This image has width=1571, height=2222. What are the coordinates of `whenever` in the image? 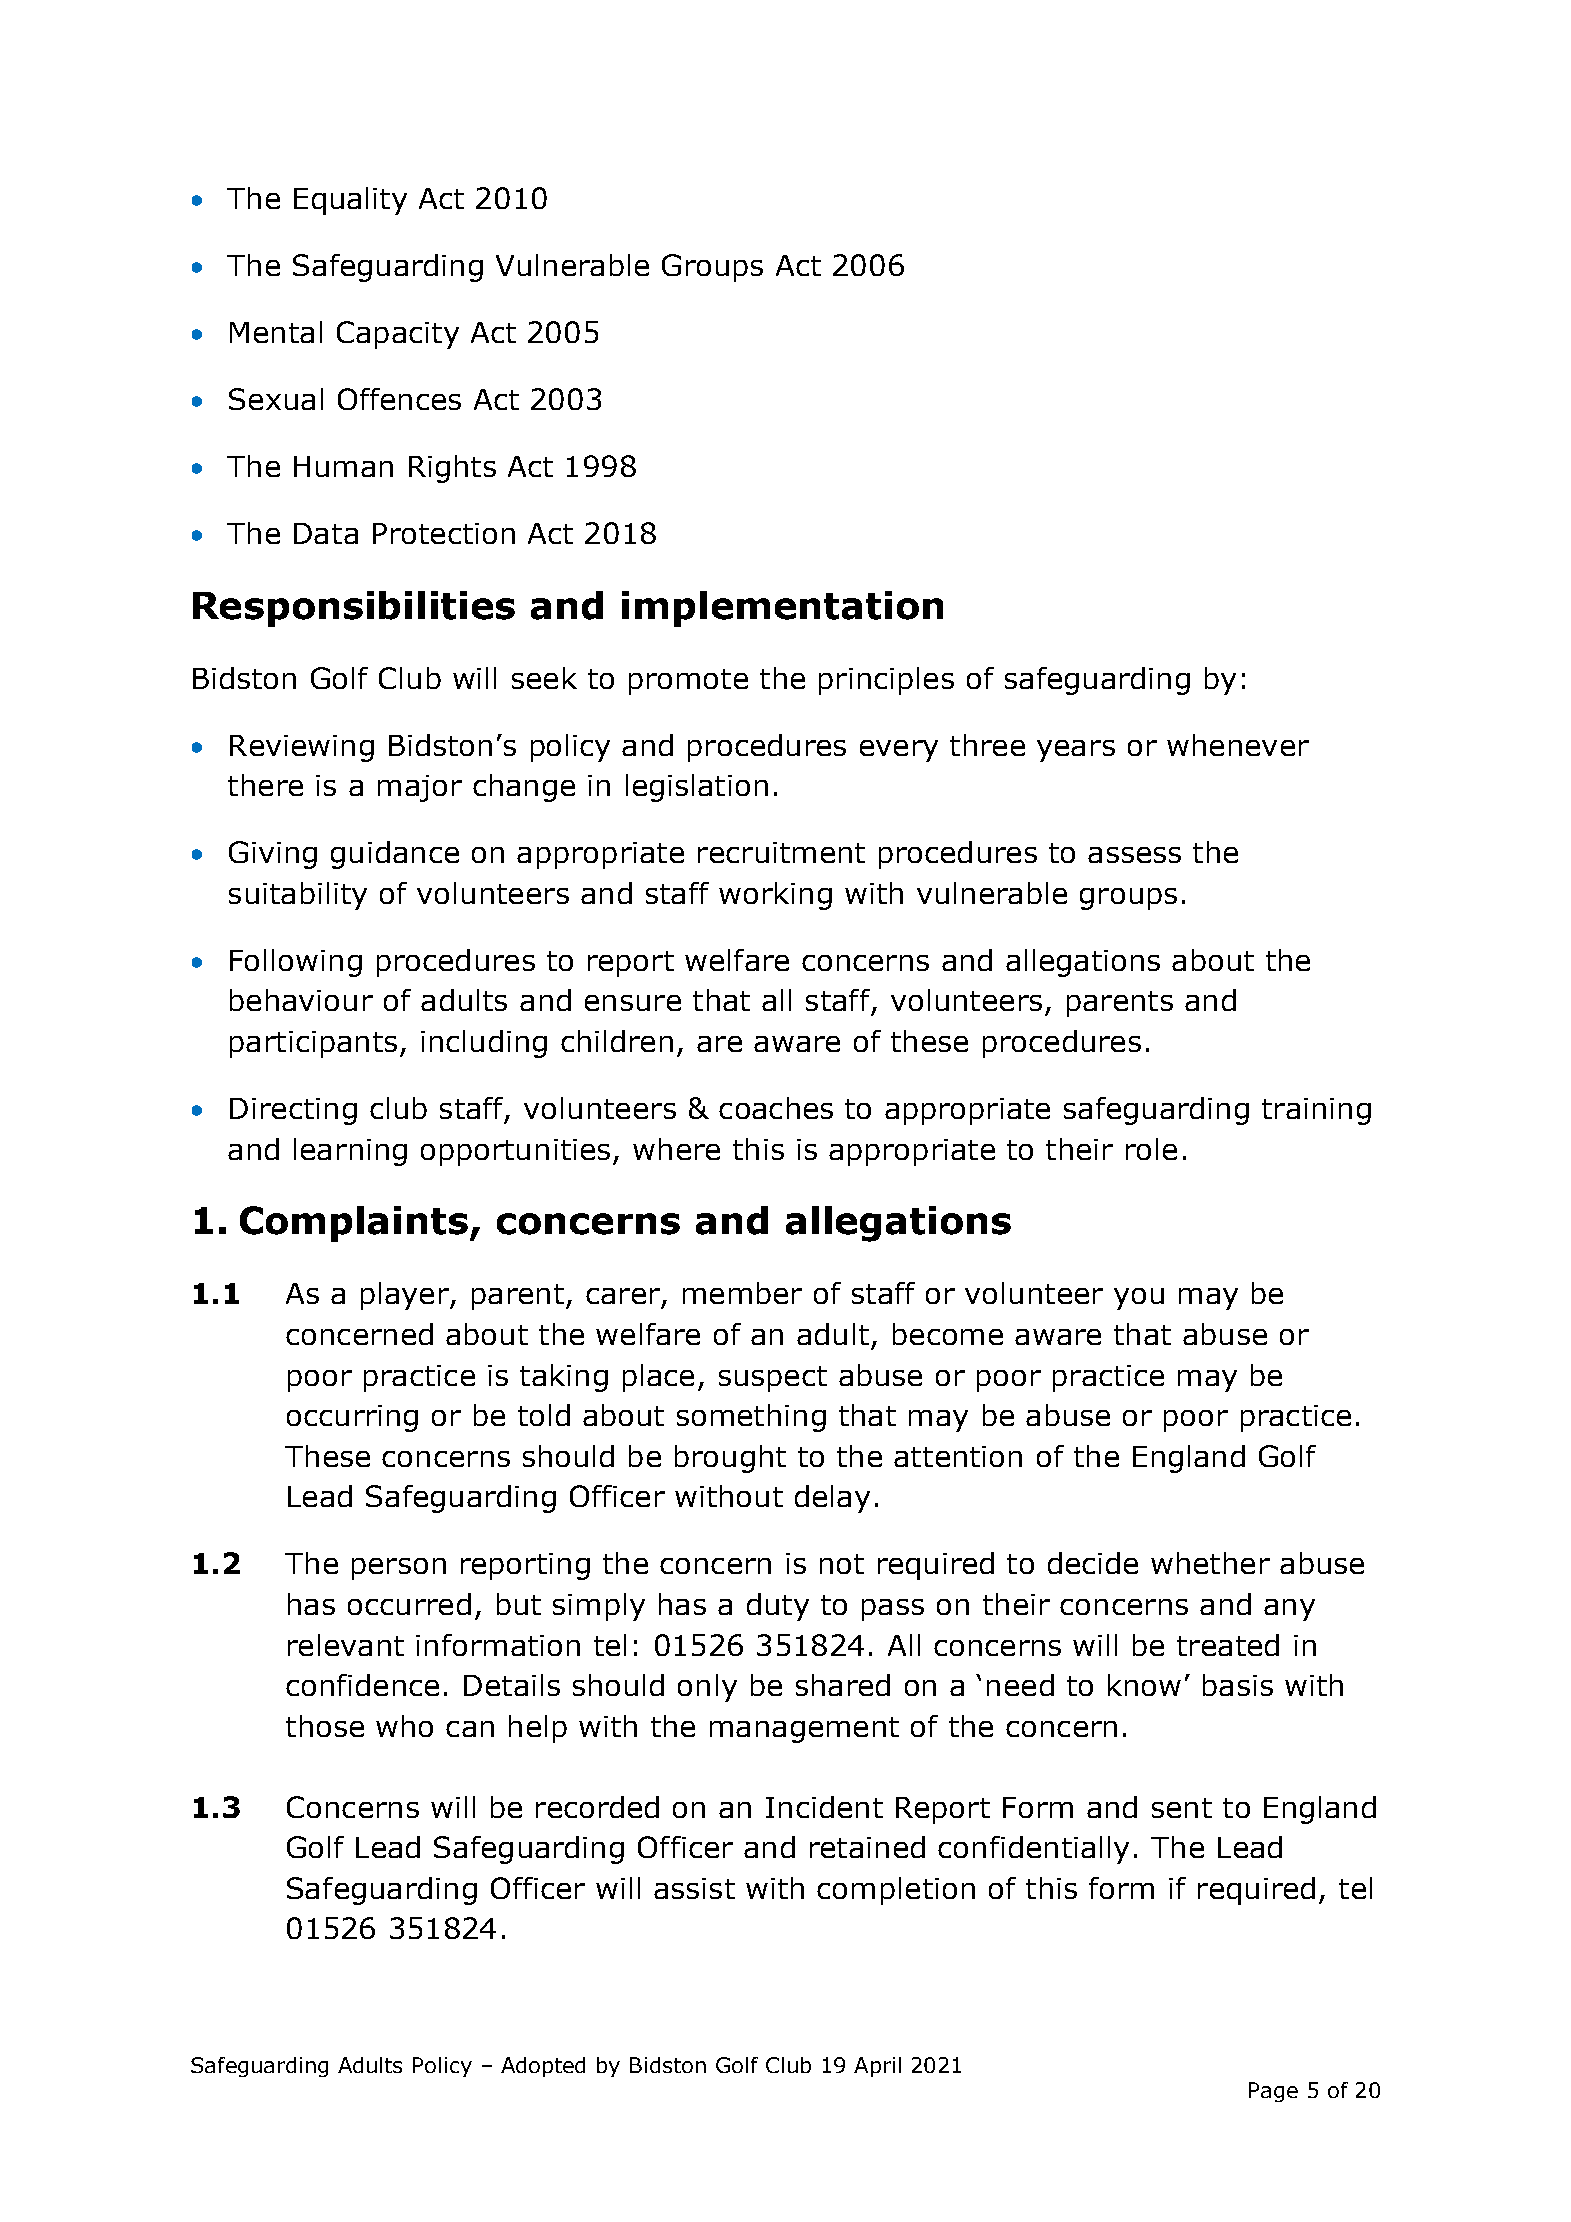 It's located at (1238, 745).
